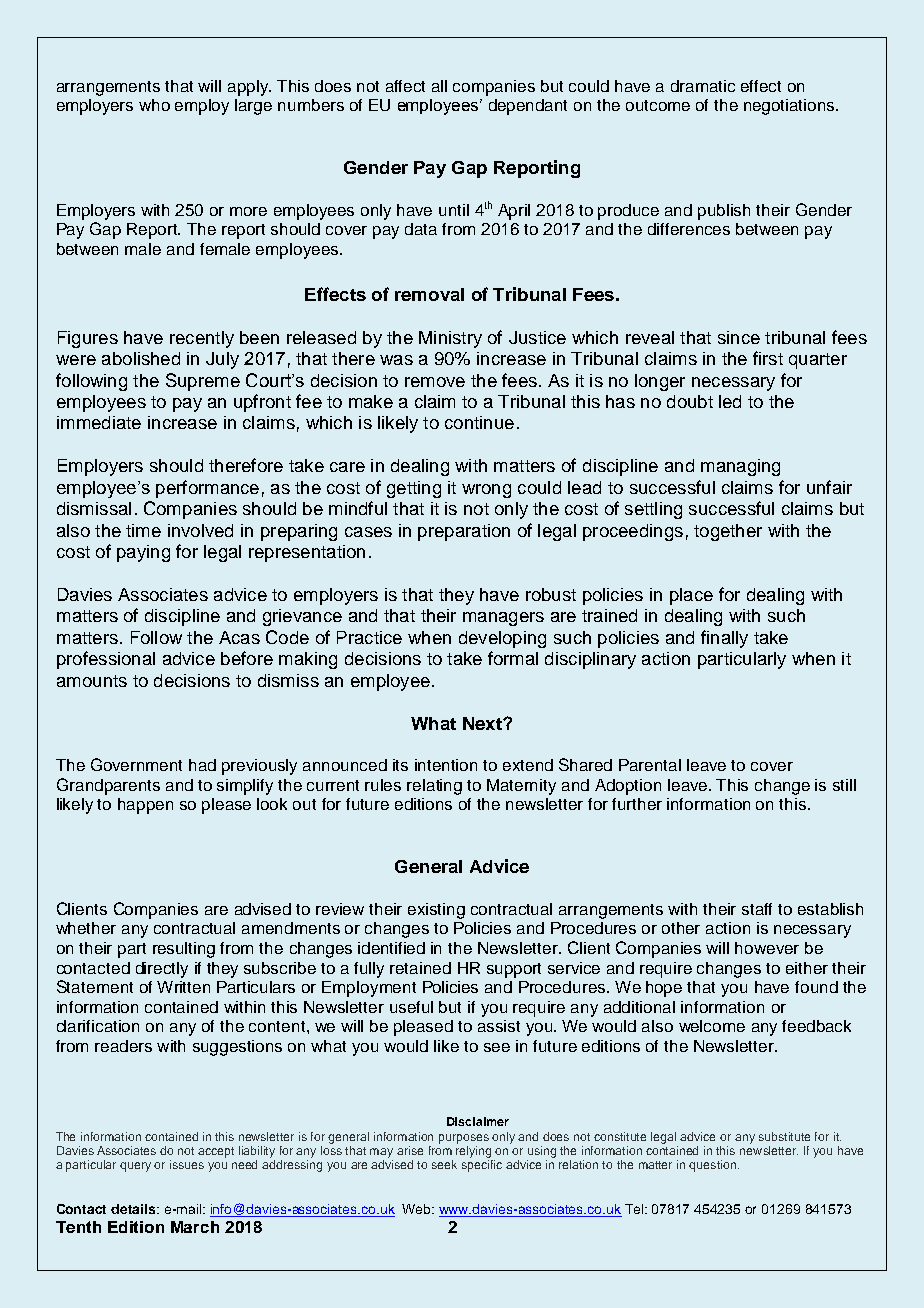 This page has width=924, height=1308. What do you see at coordinates (724, 639) in the page?
I see `finally` at bounding box center [724, 639].
